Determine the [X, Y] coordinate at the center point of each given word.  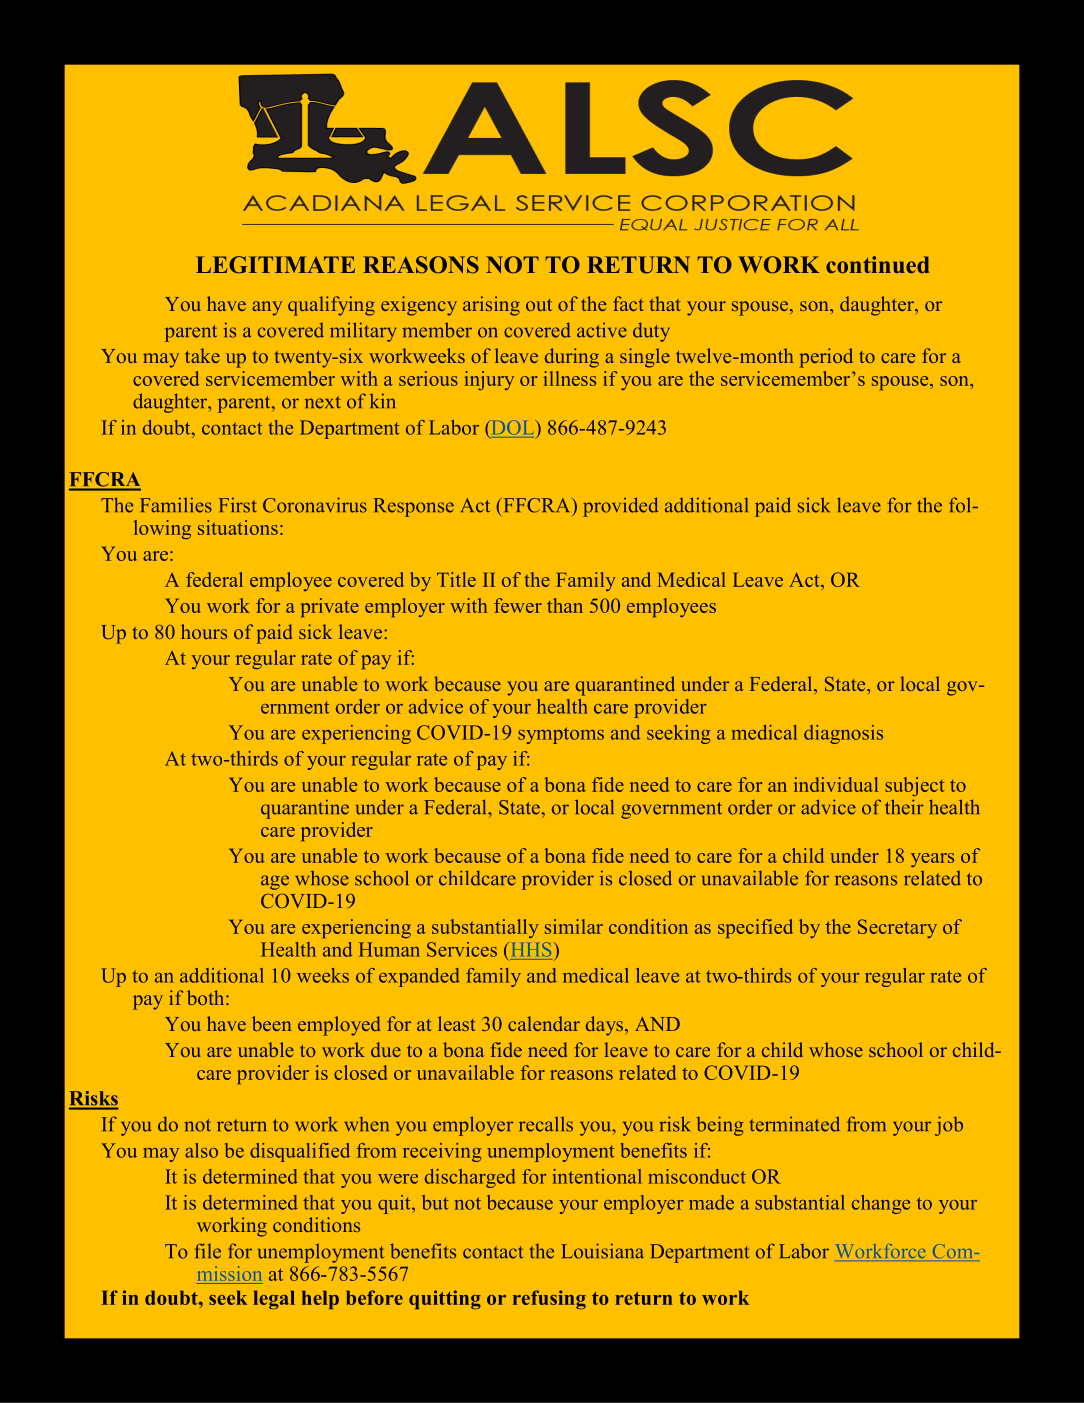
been [271, 1023]
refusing [549, 1299]
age [275, 882]
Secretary [897, 928]
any [267, 308]
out [539, 305]
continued [878, 264]
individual [836, 784]
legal [274, 1300]
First [237, 505]
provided [620, 507]
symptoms [561, 735]
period [826, 358]
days [606, 1026]
